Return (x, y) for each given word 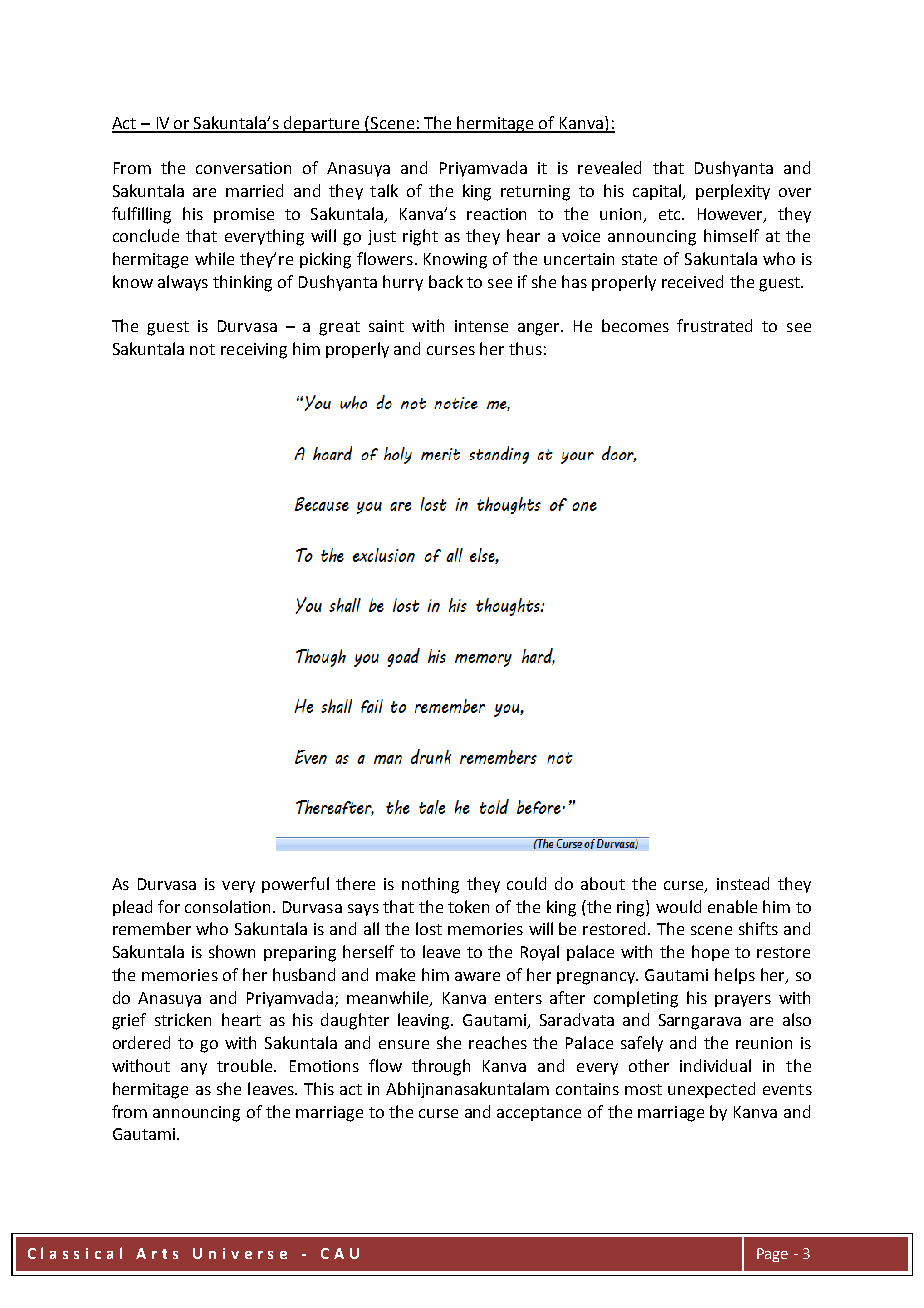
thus (525, 348)
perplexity (733, 192)
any (194, 1069)
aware (477, 976)
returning (535, 193)
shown (232, 951)
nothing (430, 885)
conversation (243, 168)
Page (772, 1255)
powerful (295, 885)
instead (743, 883)
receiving (254, 351)
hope (710, 953)
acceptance (539, 1114)
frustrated (714, 325)
